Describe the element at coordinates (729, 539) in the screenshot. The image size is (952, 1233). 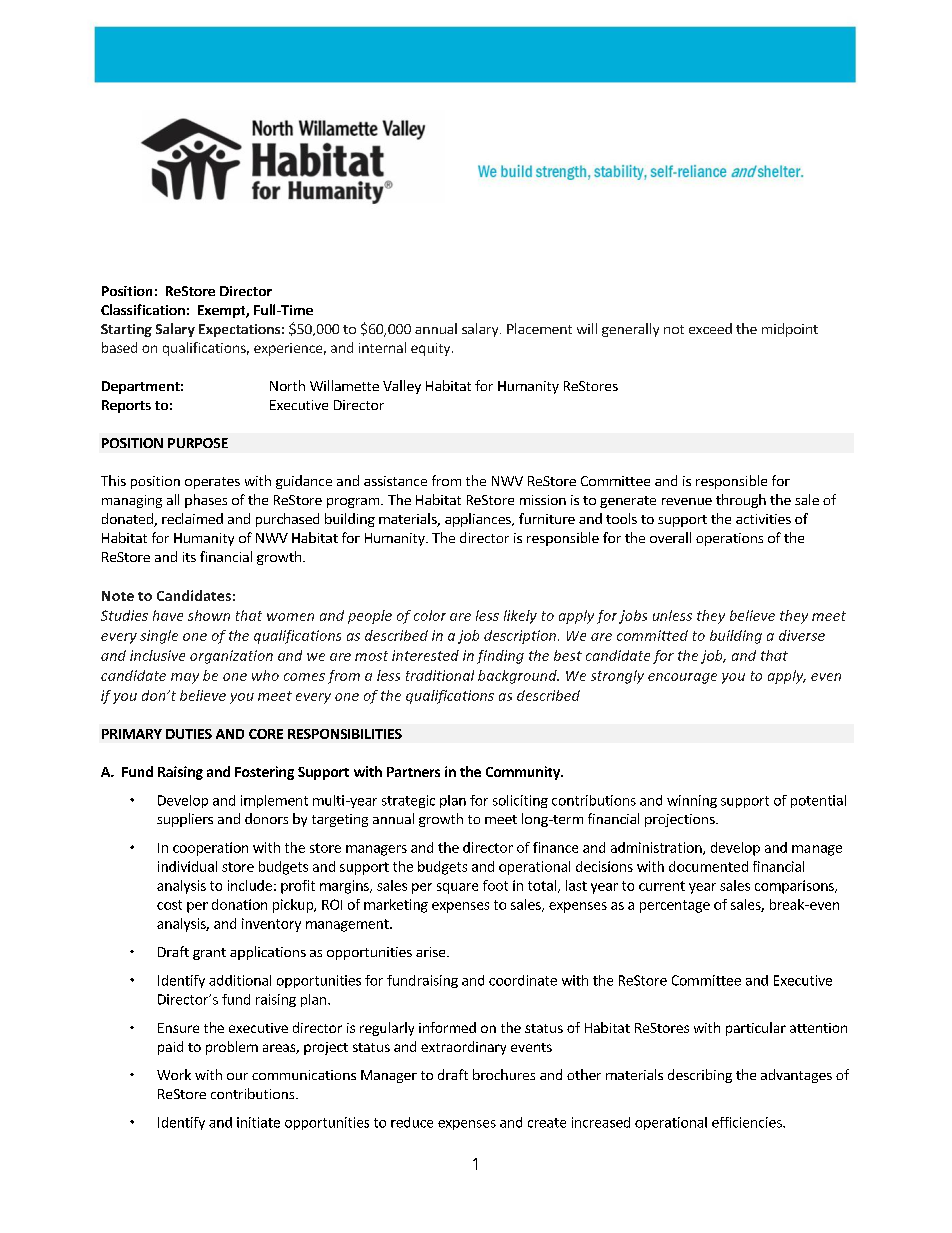
I see `operations` at that location.
